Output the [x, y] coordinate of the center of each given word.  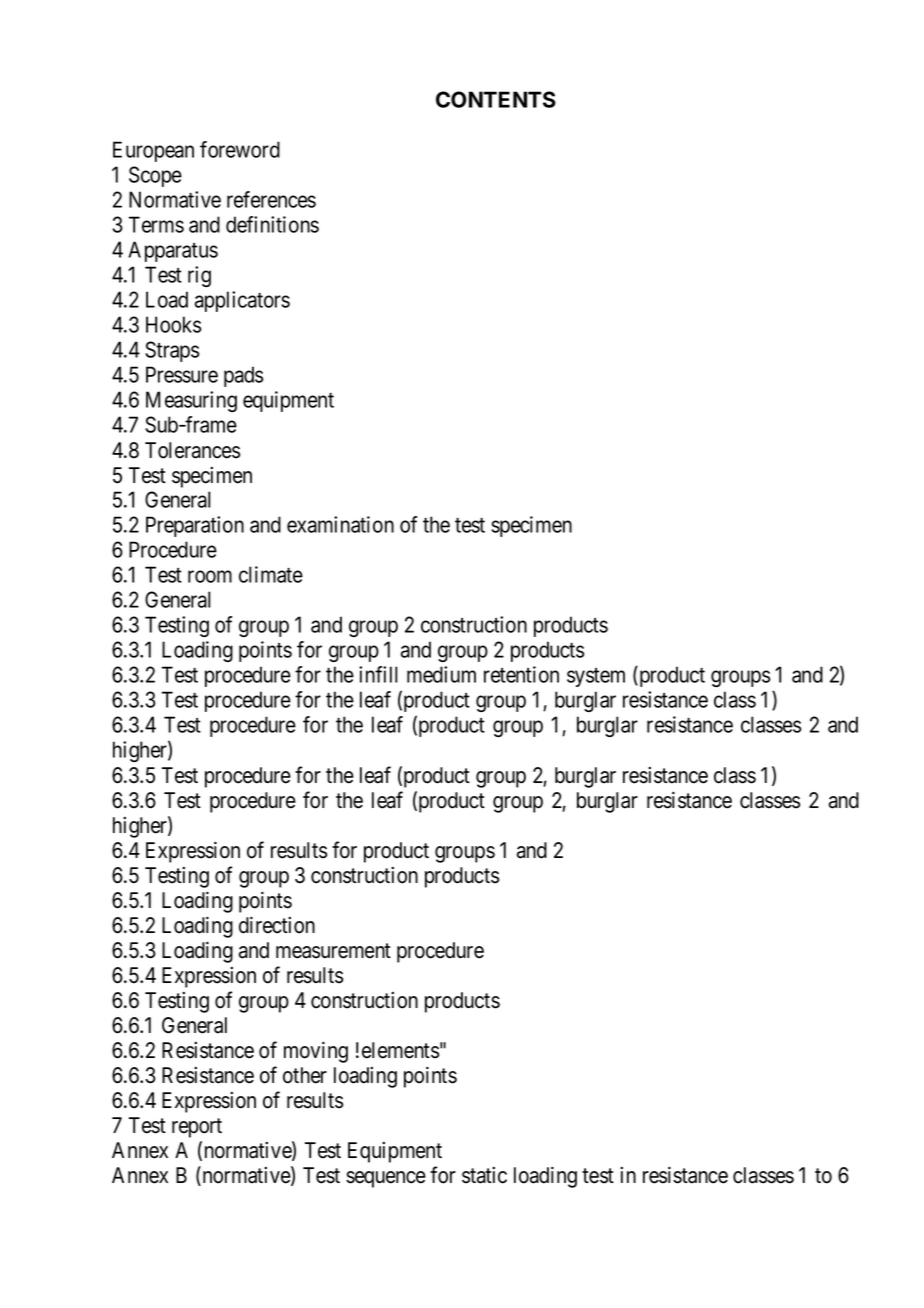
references [271, 199]
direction [277, 925]
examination [340, 524]
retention [521, 674]
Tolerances [192, 450]
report [197, 1128]
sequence [386, 1179]
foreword [240, 149]
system [596, 677]
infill [378, 674]
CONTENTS [496, 99]
